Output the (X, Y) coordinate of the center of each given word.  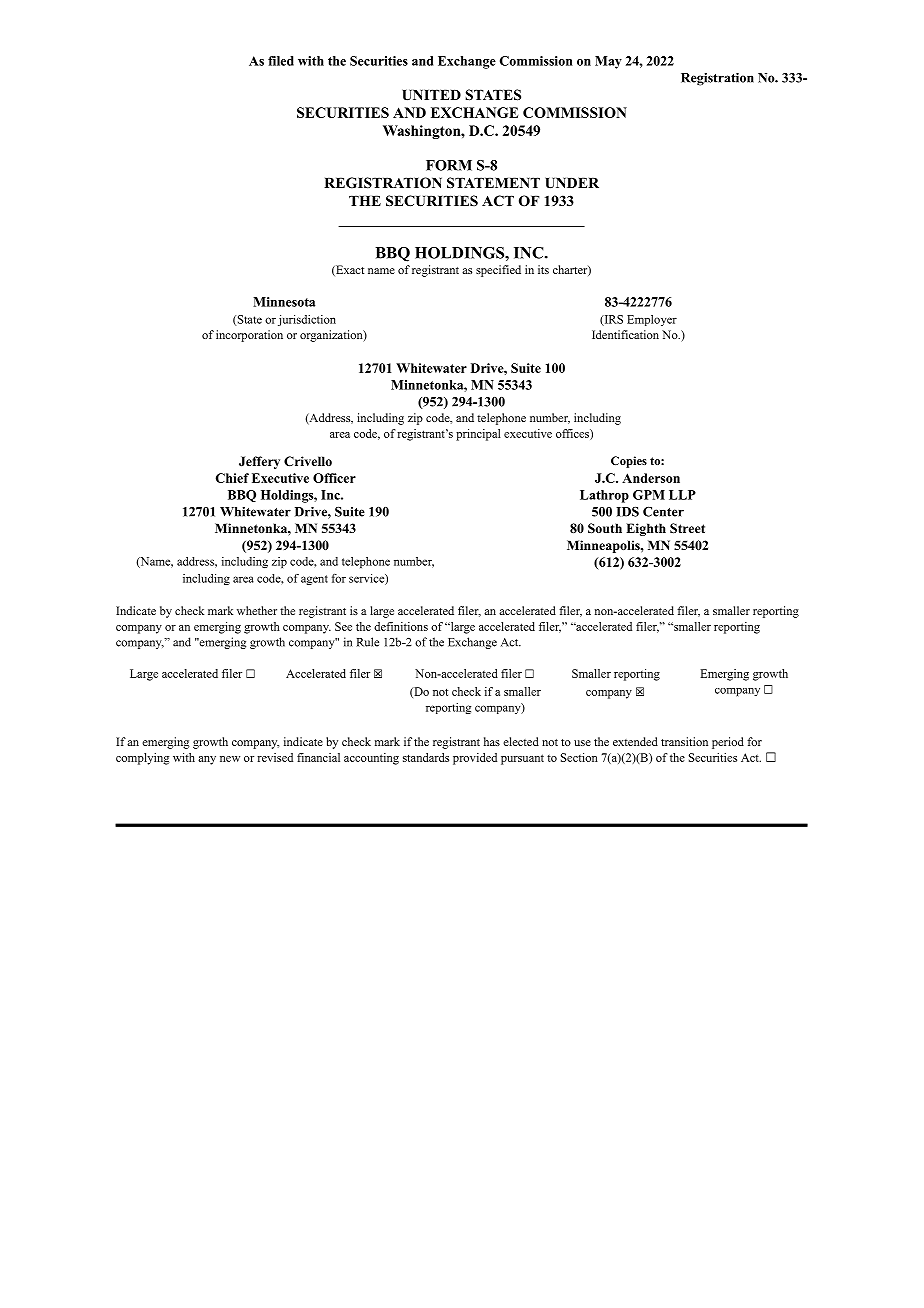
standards (426, 757)
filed (281, 61)
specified (498, 271)
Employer (652, 320)
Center (663, 512)
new (230, 759)
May (608, 62)
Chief (232, 478)
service (367, 579)
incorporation (249, 336)
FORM (449, 165)
